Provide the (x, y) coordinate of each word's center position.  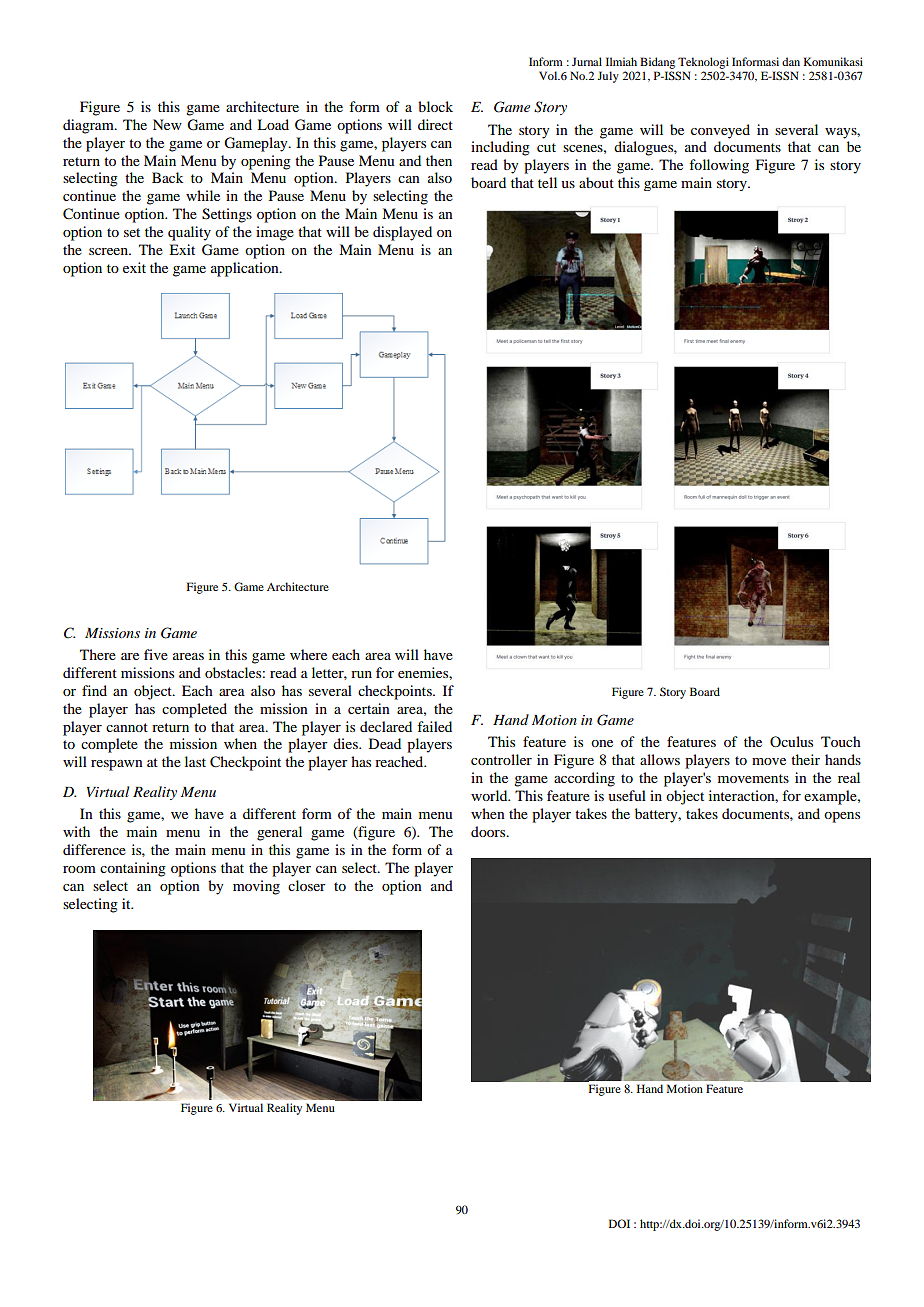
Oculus (791, 741)
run (361, 674)
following (719, 166)
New (167, 124)
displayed (402, 233)
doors (489, 831)
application (246, 269)
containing (133, 869)
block (435, 106)
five (156, 654)
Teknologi (703, 63)
